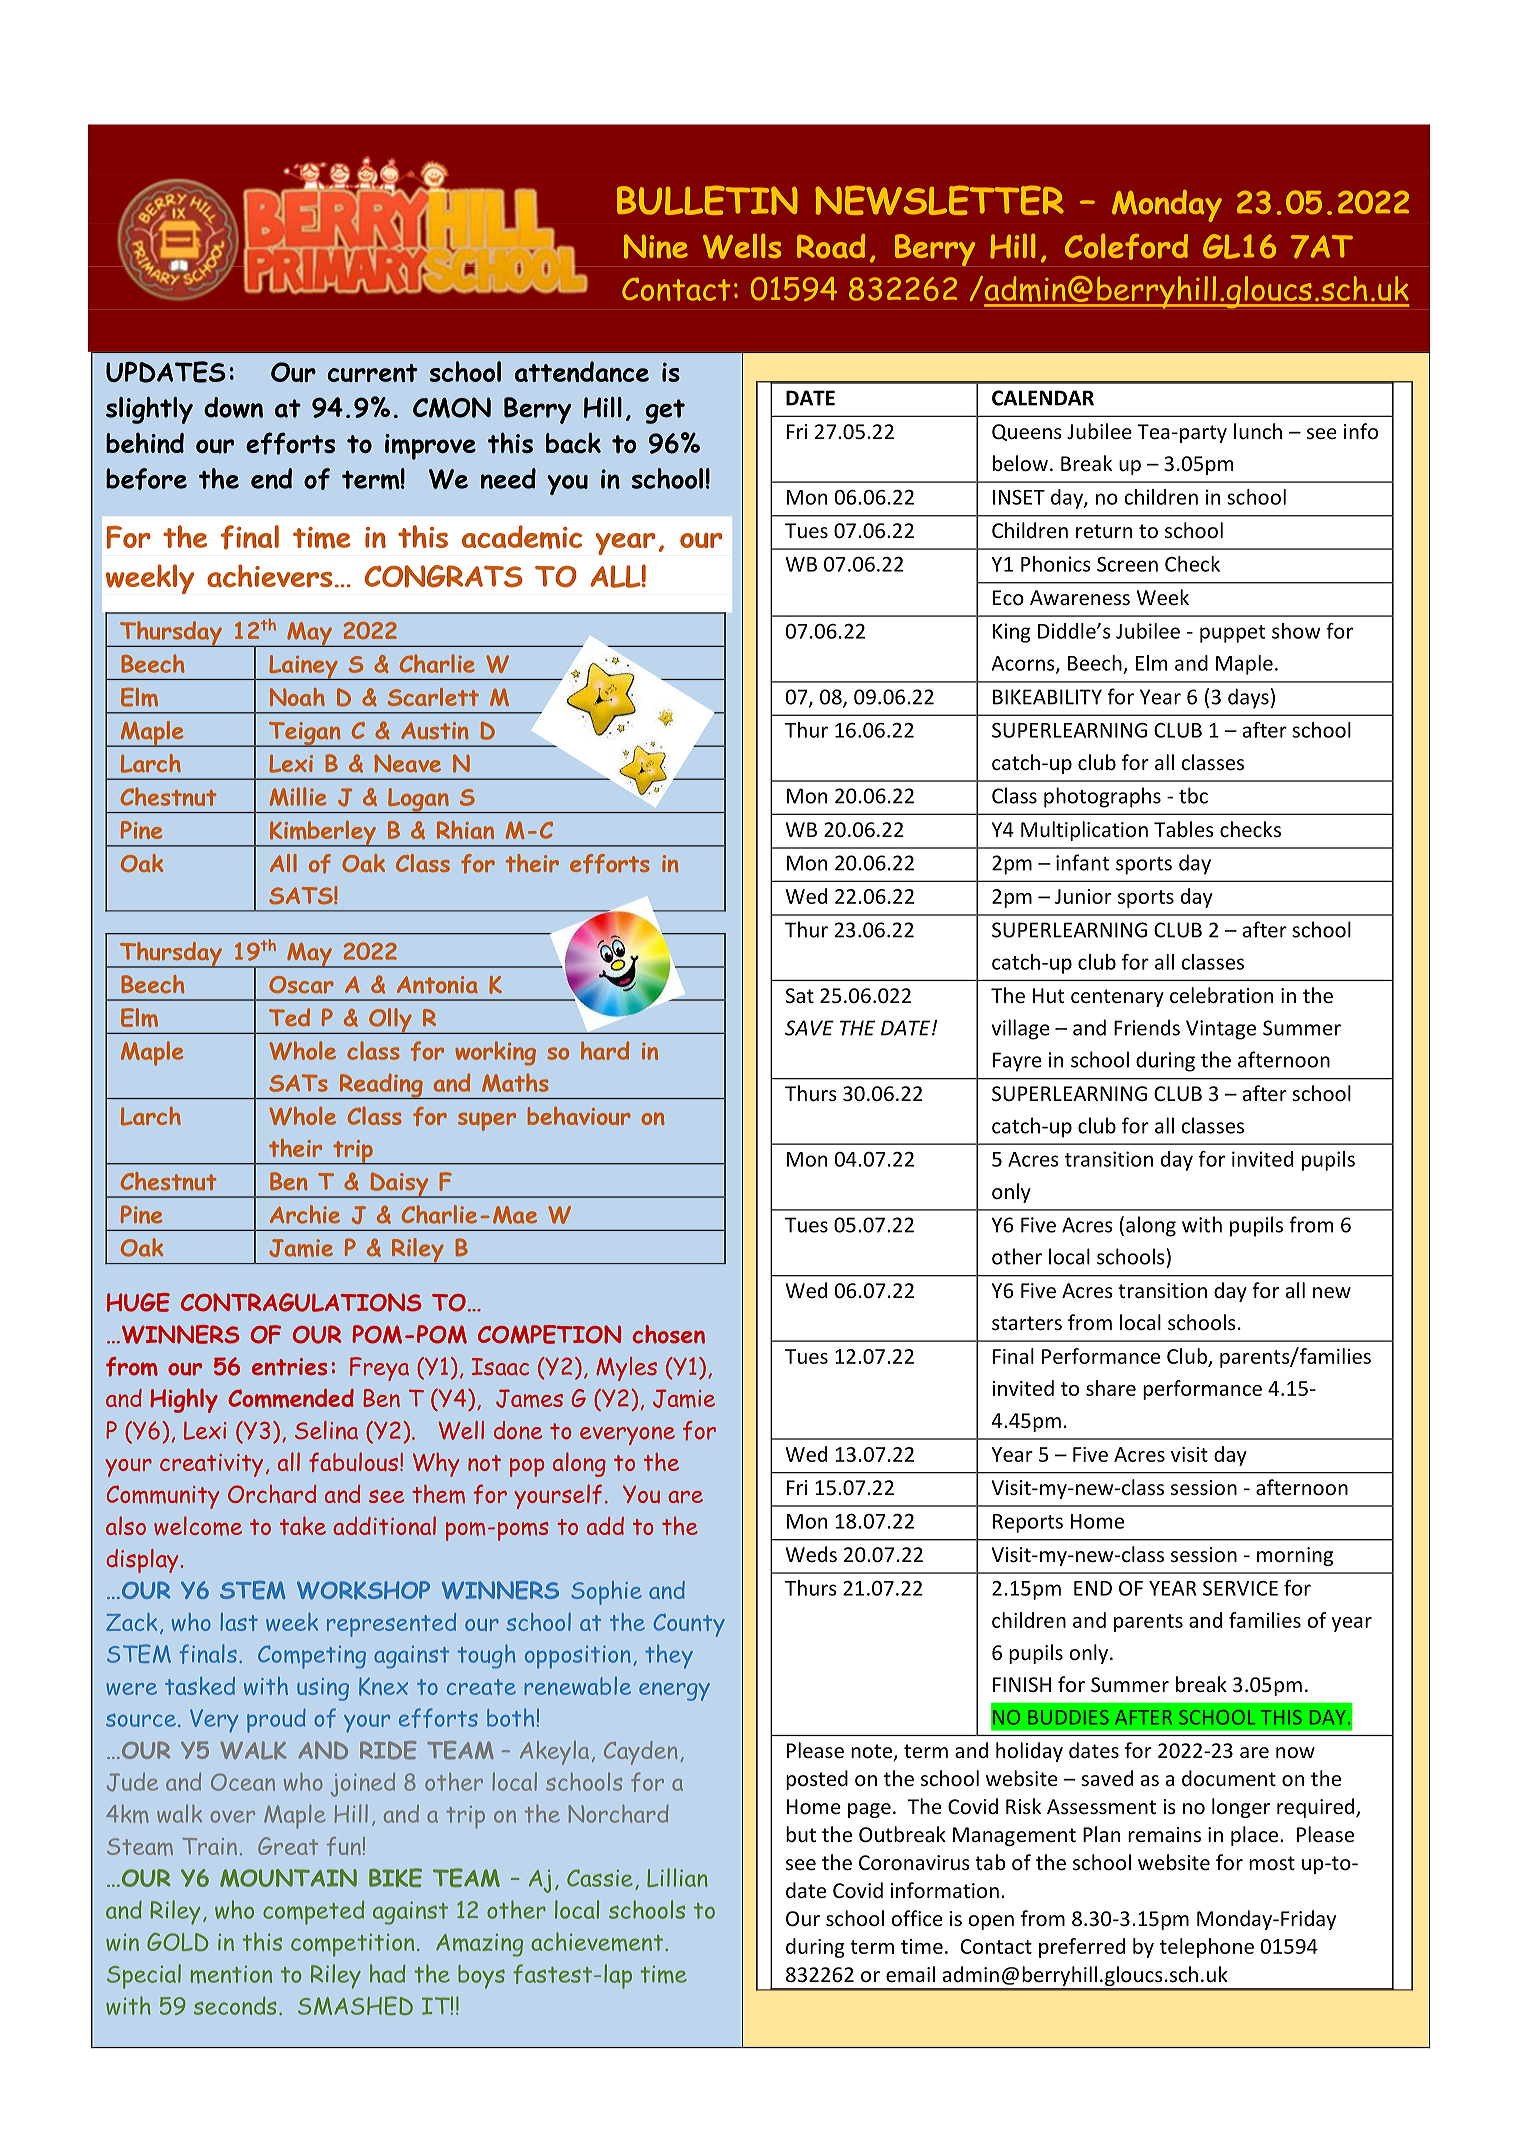  I want to click on Nine, so click(656, 246).
